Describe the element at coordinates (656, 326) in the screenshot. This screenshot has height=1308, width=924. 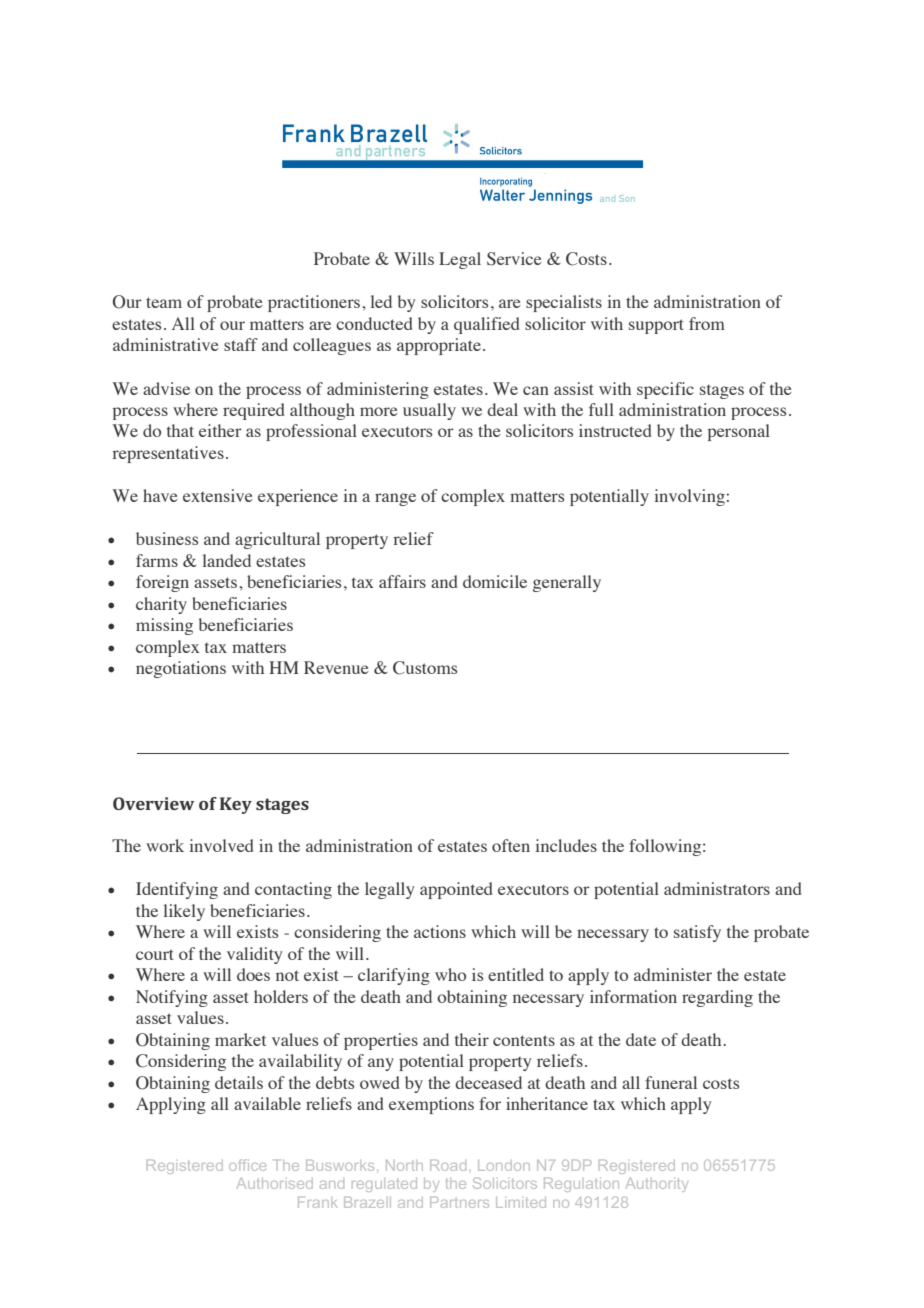
I see `support` at that location.
